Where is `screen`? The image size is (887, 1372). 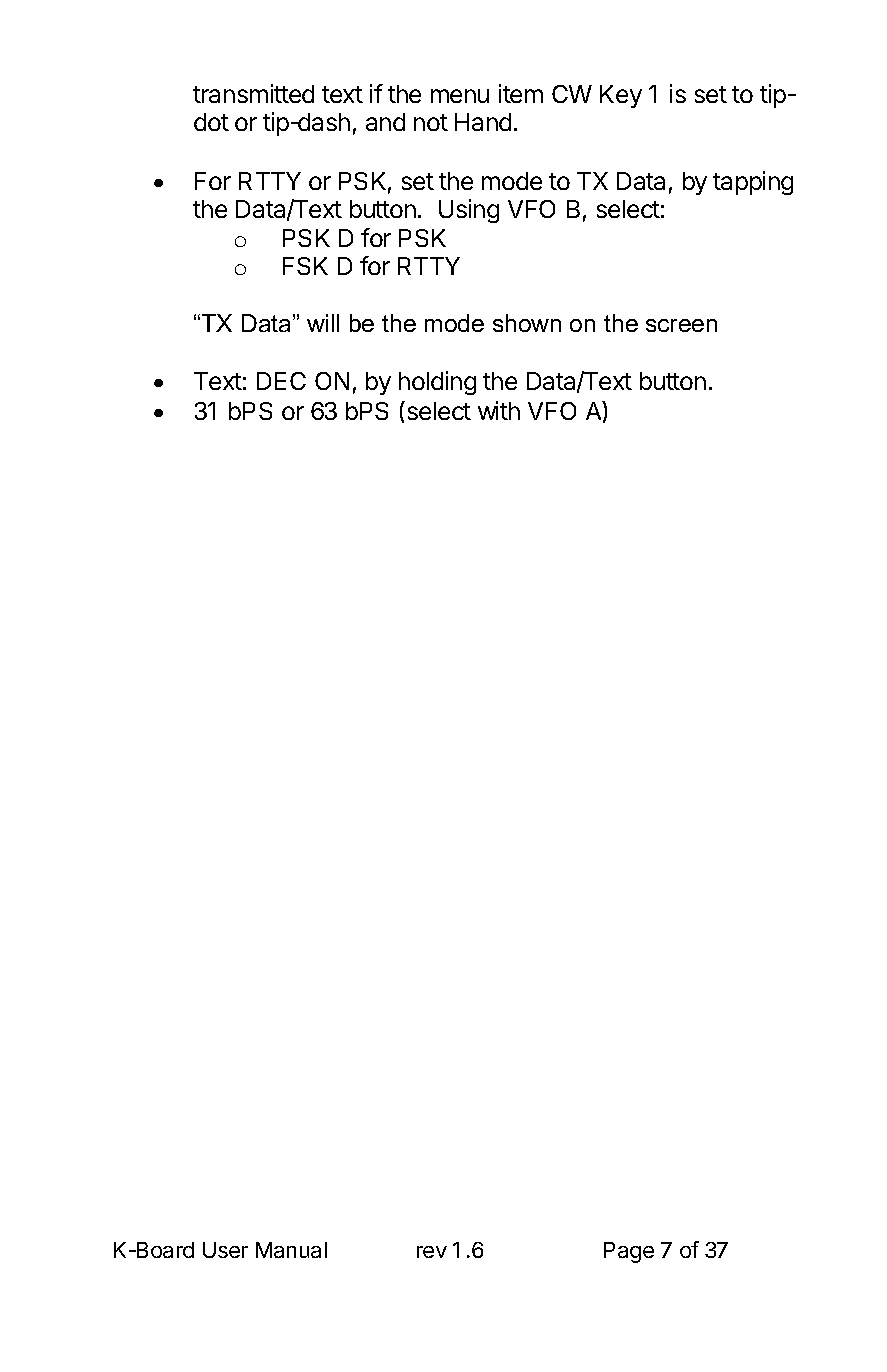
screen is located at coordinates (681, 325).
